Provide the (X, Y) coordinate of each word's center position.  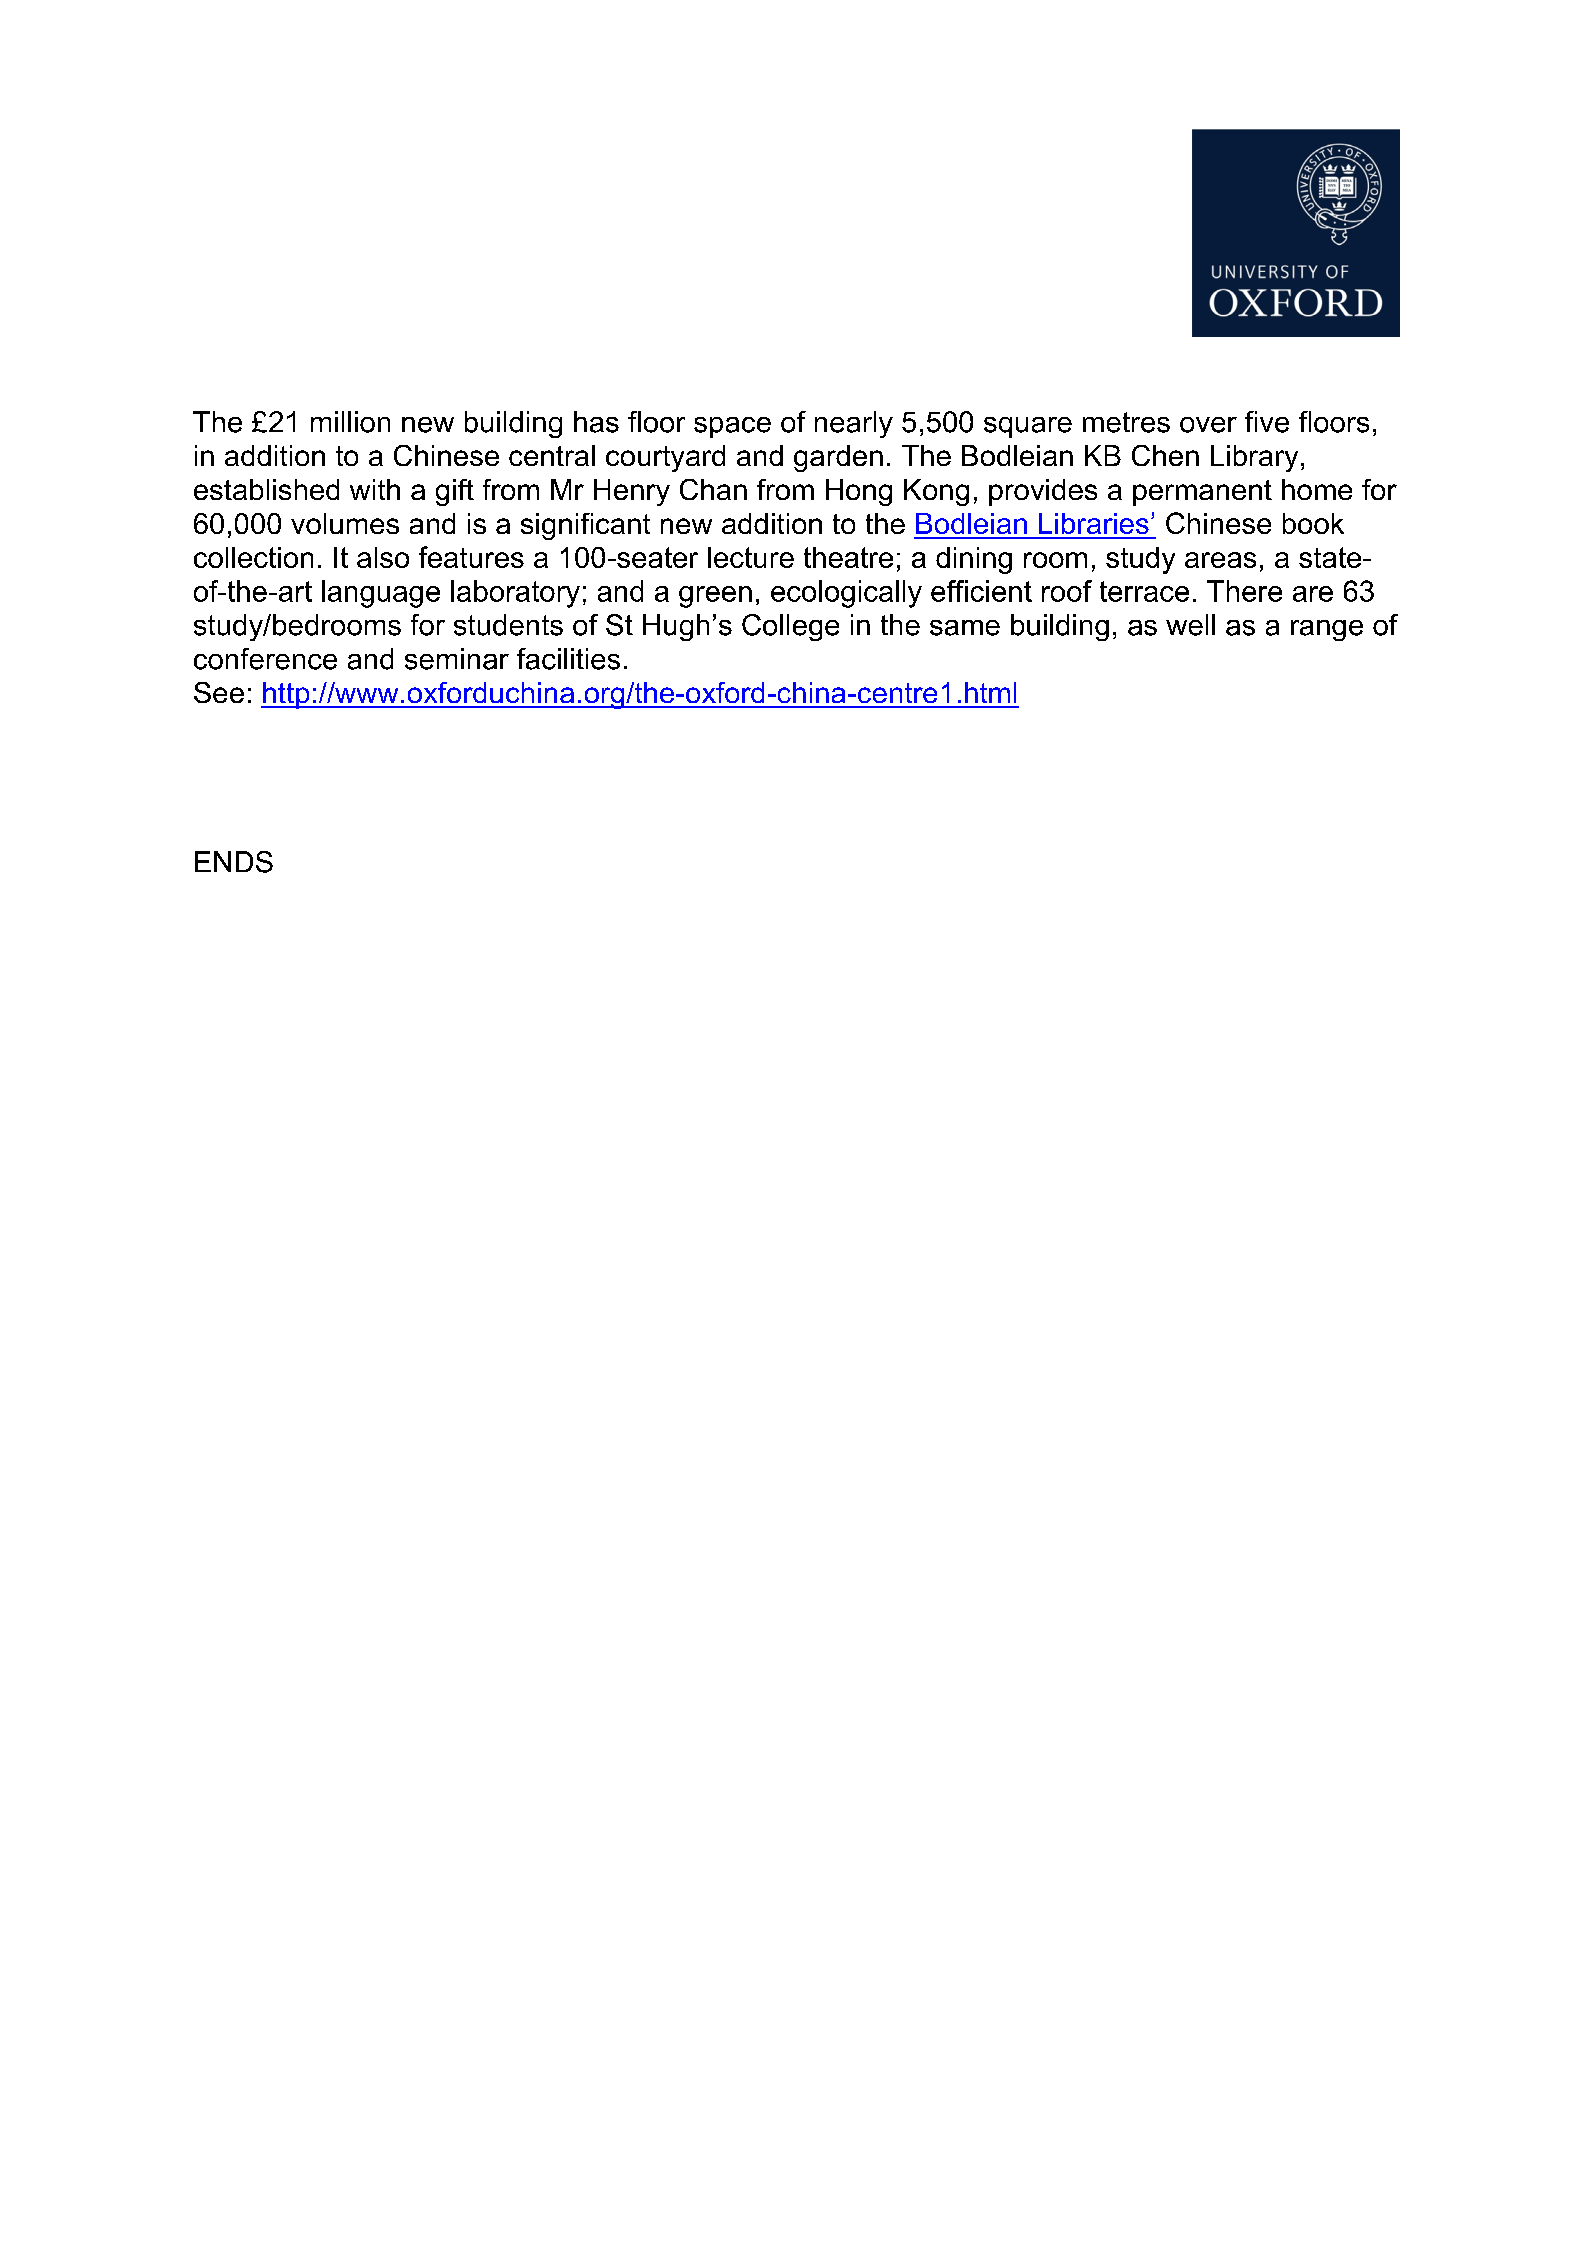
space (732, 427)
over (1208, 425)
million (350, 422)
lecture (751, 557)
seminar (457, 659)
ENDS (234, 862)
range (1327, 630)
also (383, 557)
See (219, 692)
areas (1220, 560)
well (1190, 625)
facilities (568, 659)
